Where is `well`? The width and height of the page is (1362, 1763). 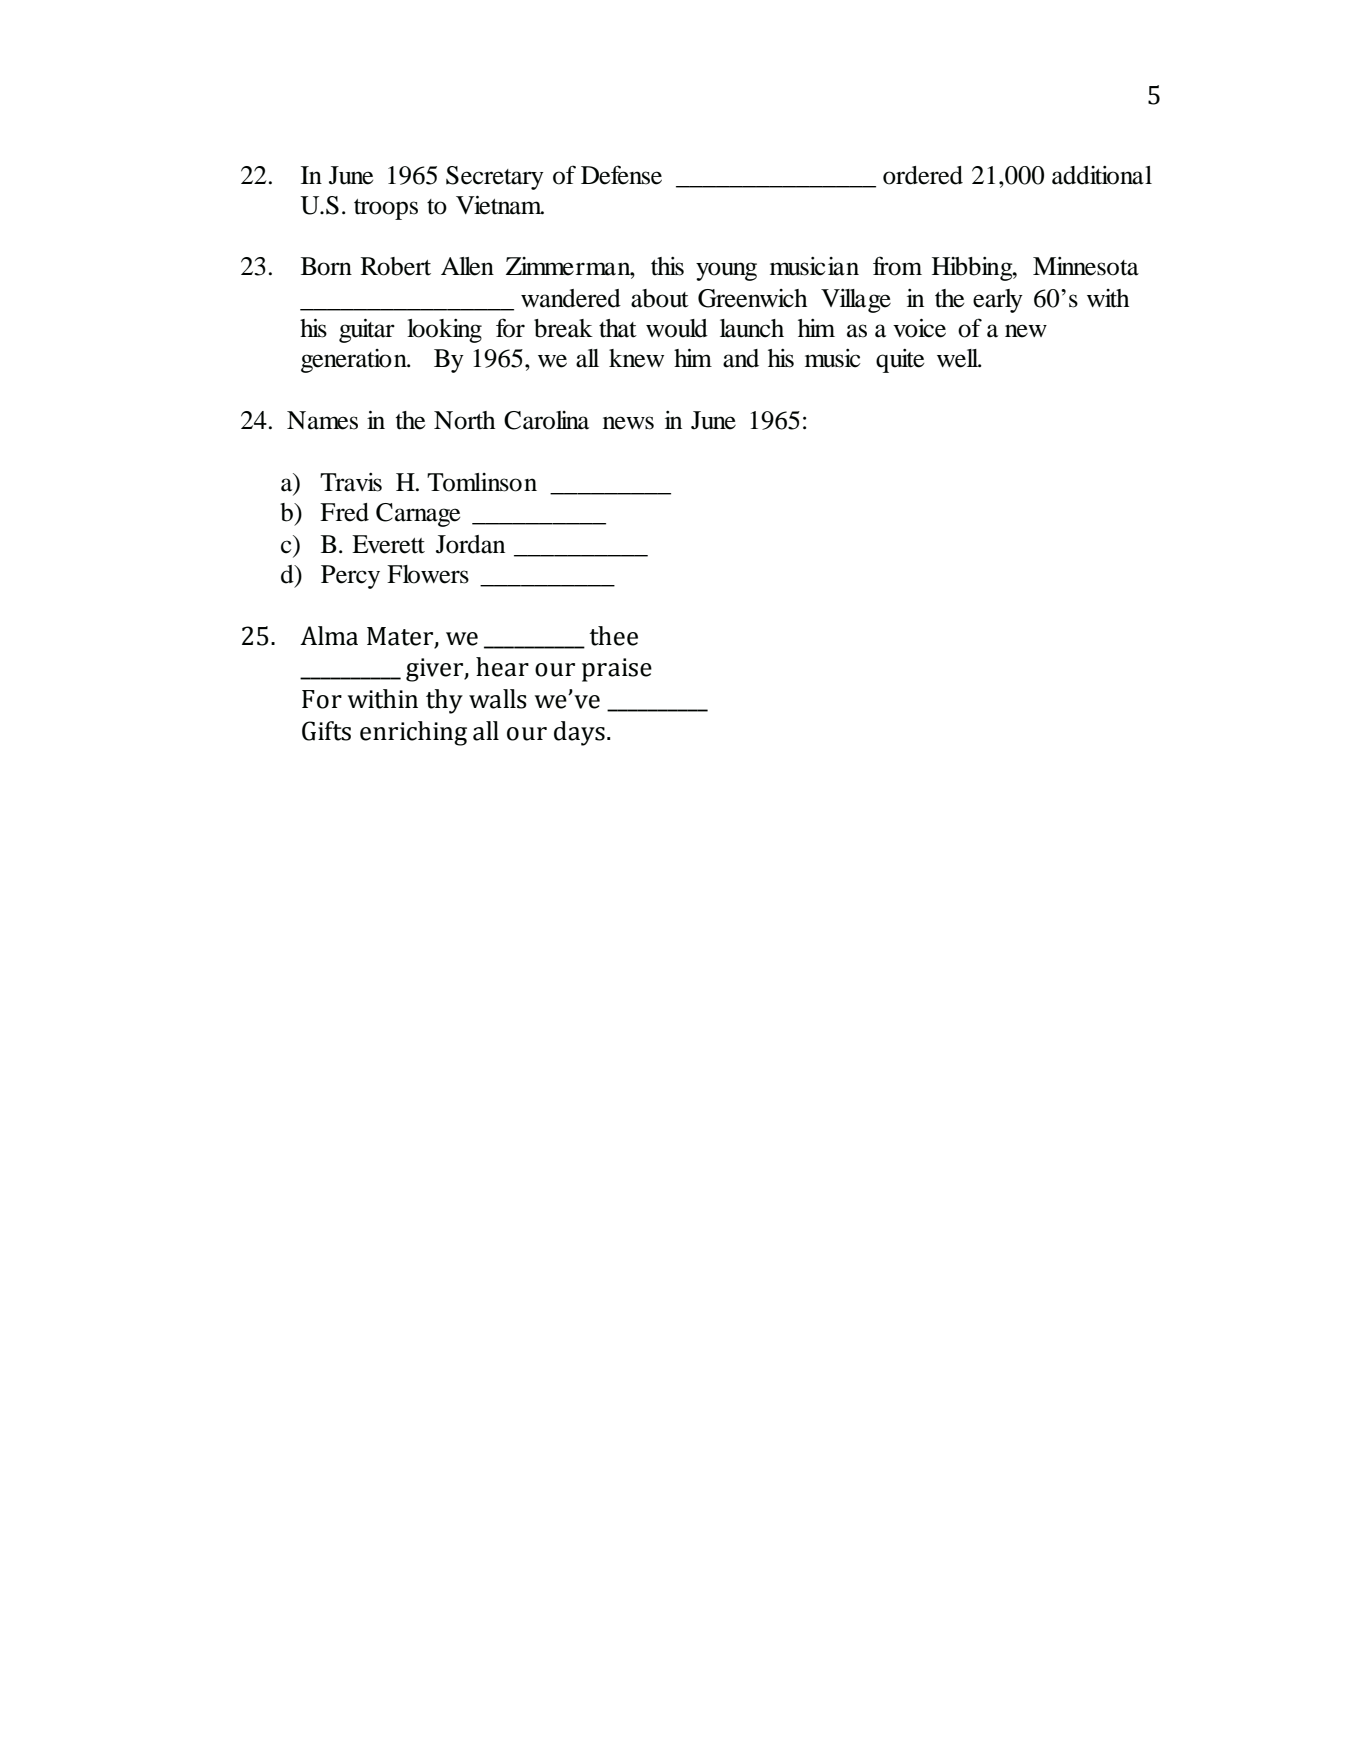 well is located at coordinates (959, 358).
